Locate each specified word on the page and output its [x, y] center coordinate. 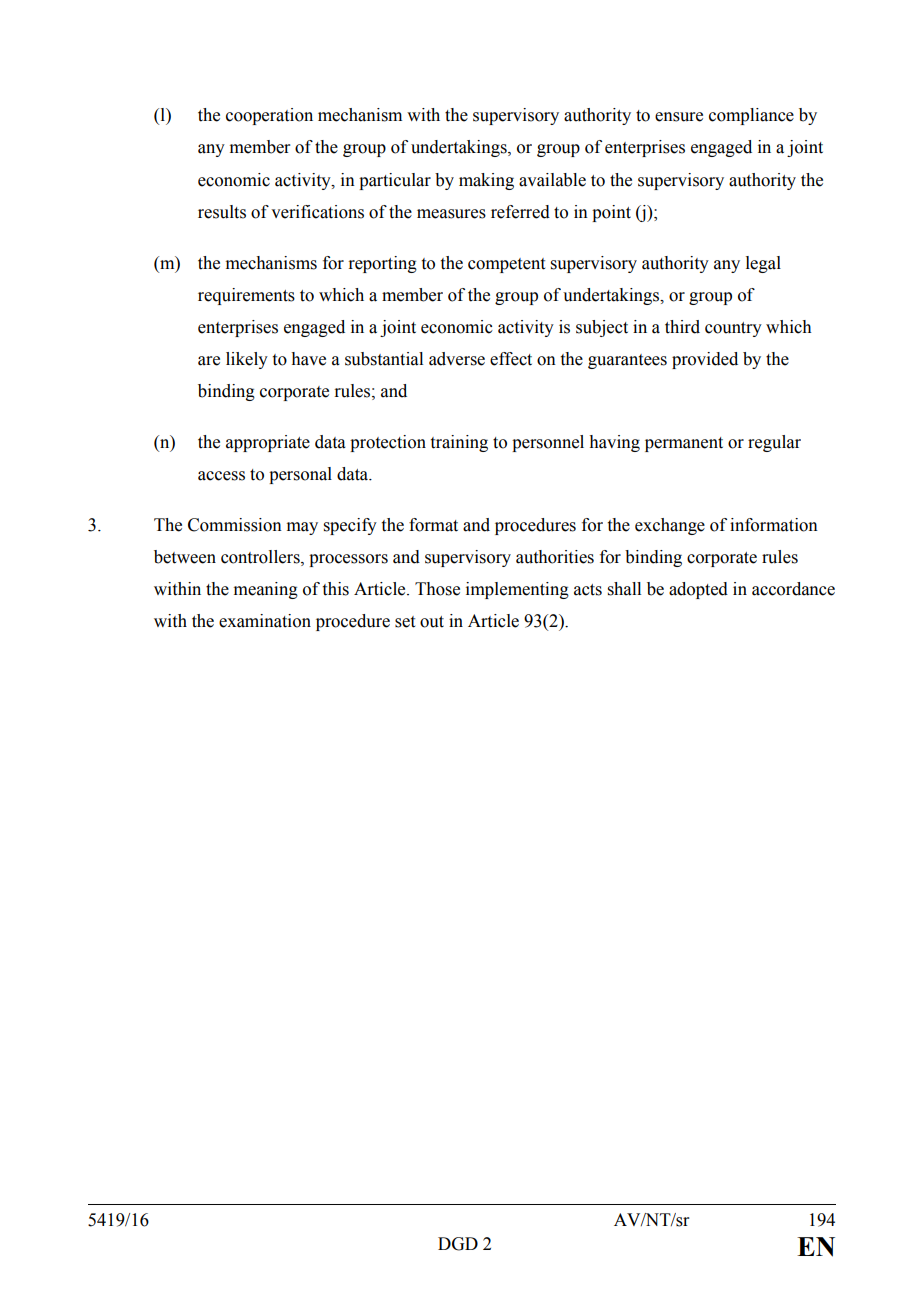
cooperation [269, 116]
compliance [751, 116]
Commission [235, 525]
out [432, 622]
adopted [698, 590]
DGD [458, 1244]
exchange [670, 526]
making [486, 181]
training [459, 443]
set [405, 622]
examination [265, 621]
